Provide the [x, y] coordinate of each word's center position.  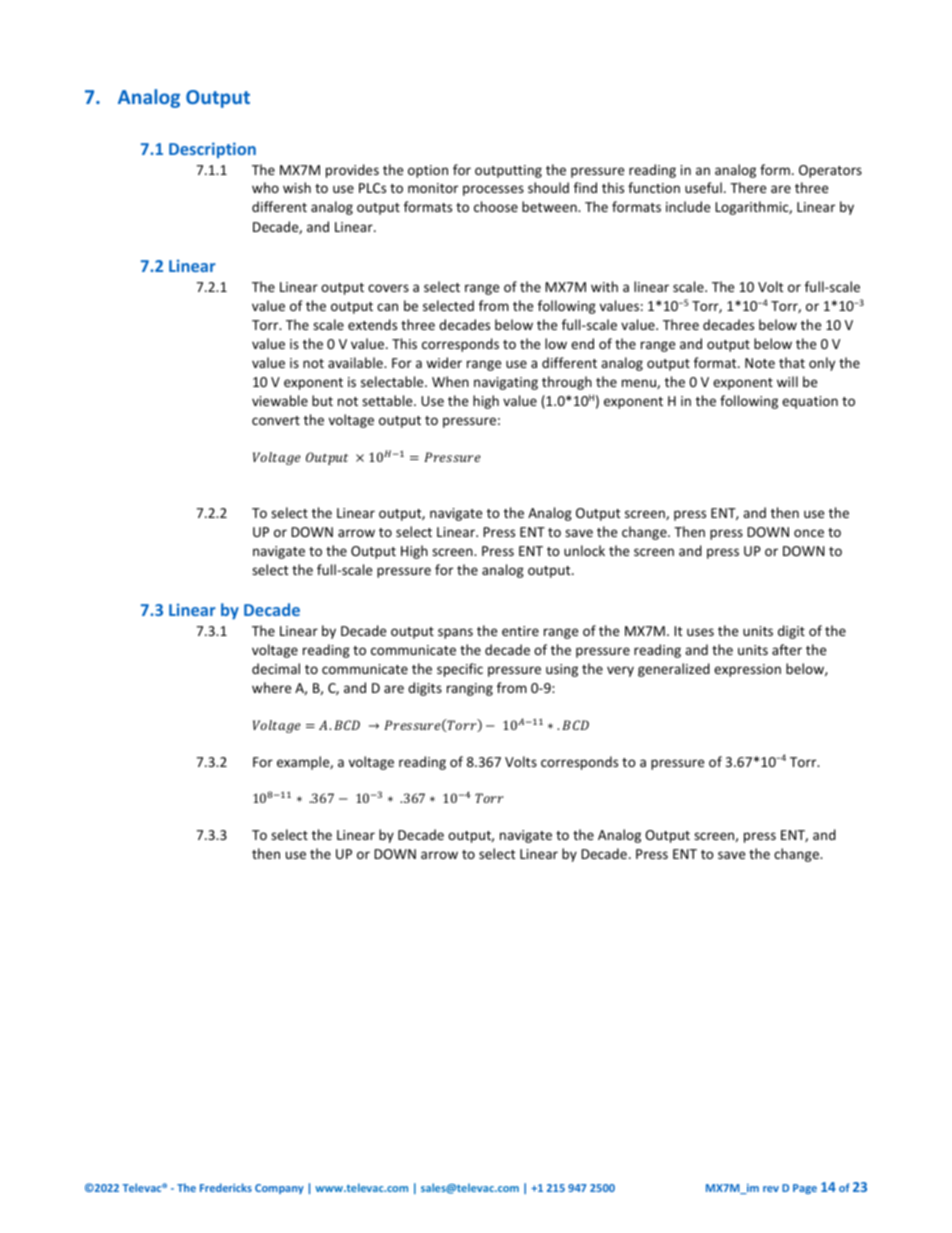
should [548, 187]
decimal [276, 668]
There [748, 187]
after [787, 649]
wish [297, 187]
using [562, 670]
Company [279, 1189]
